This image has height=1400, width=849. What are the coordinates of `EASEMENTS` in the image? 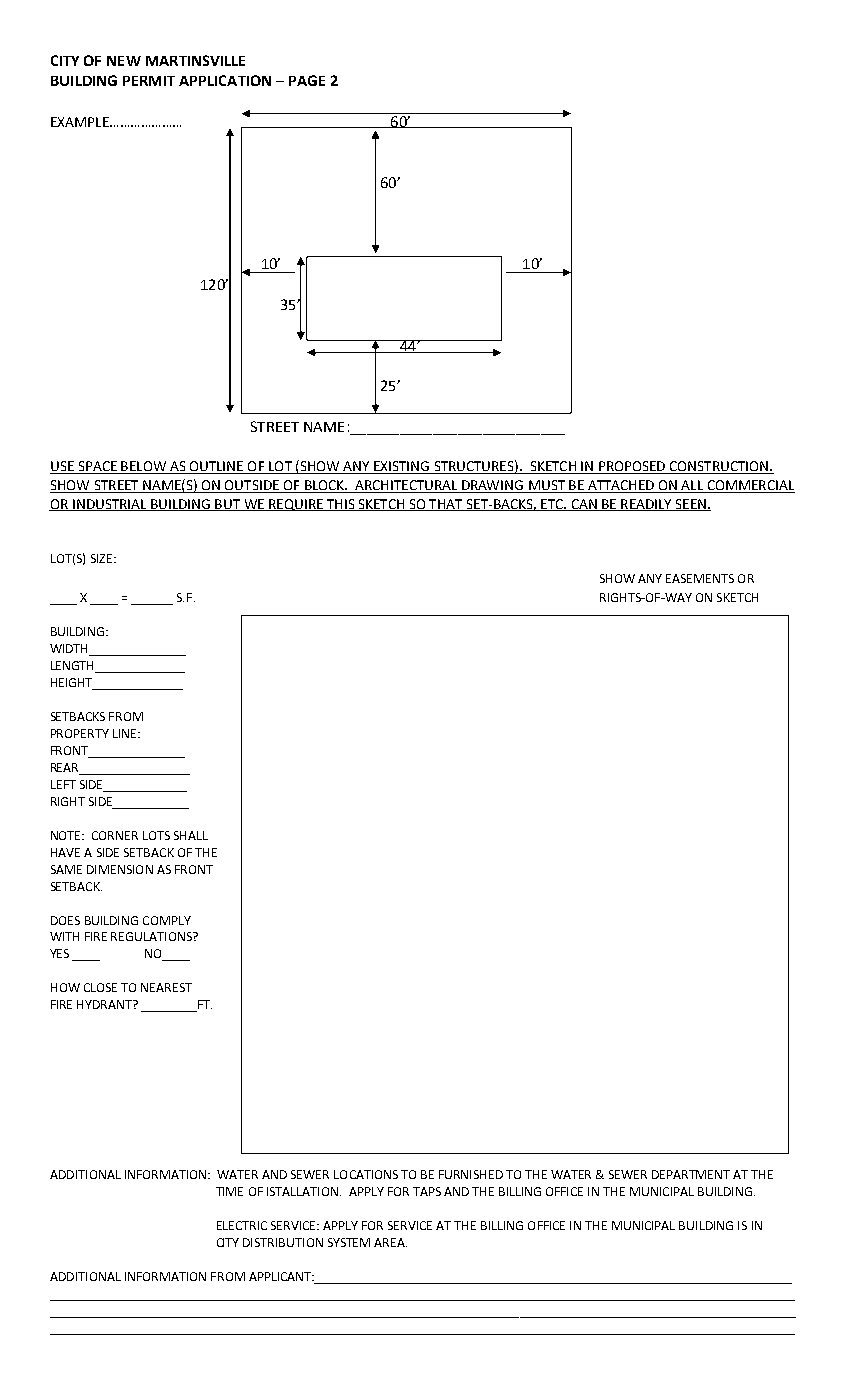 It's located at (700, 578).
